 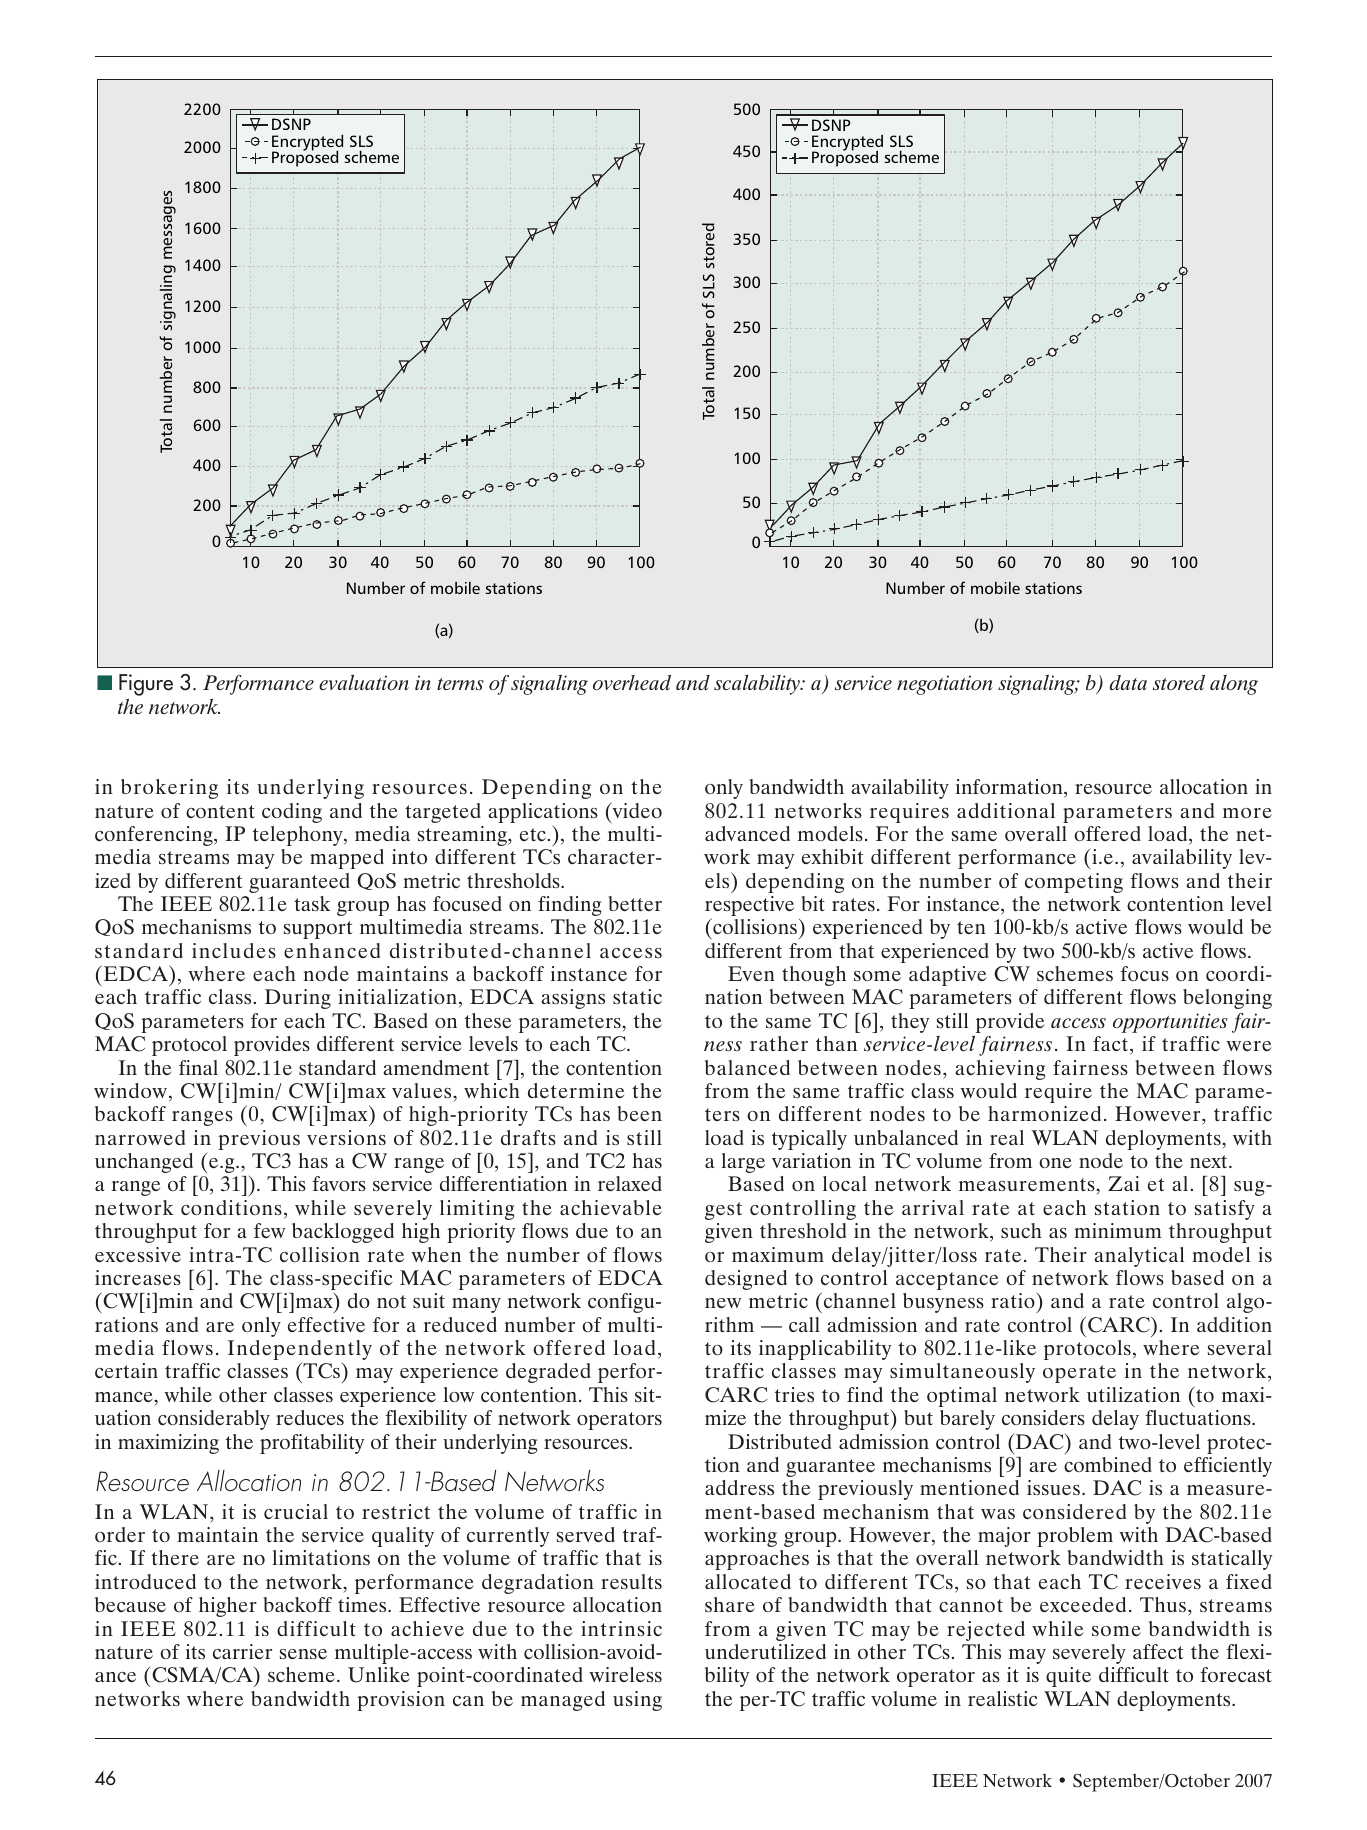 I want to click on task, so click(x=312, y=903).
